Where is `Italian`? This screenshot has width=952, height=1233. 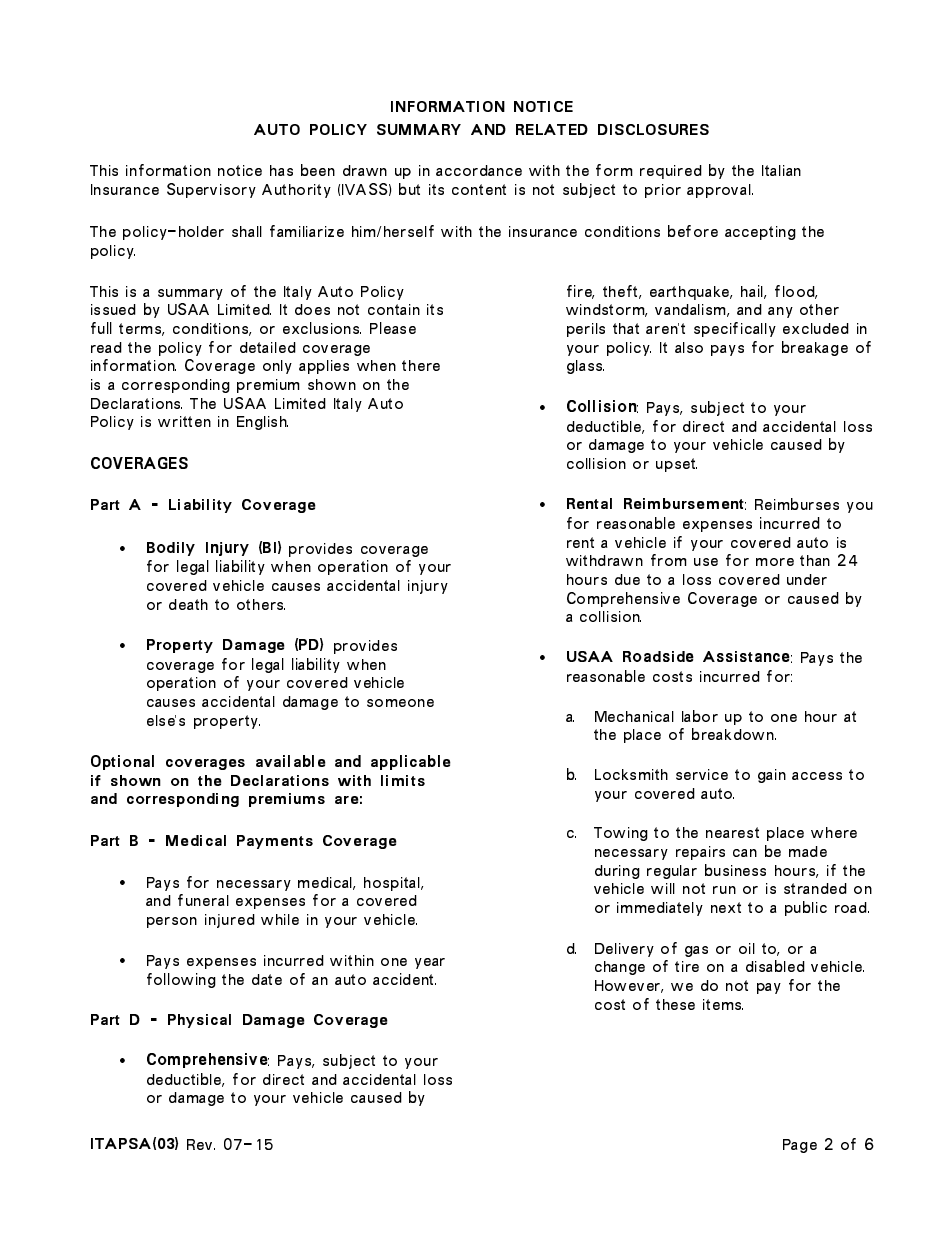
Italian is located at coordinates (781, 170).
